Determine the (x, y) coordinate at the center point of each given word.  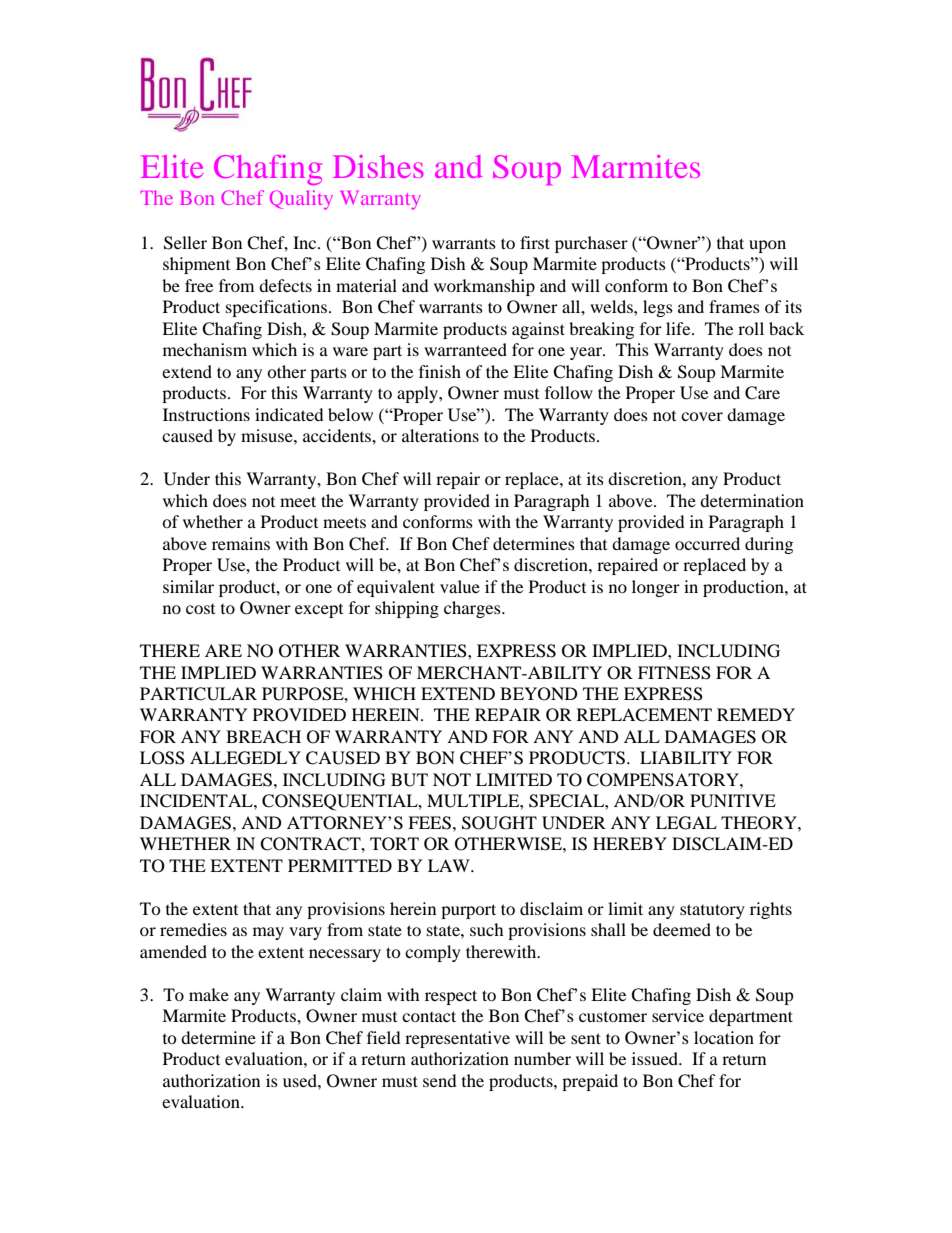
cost (200, 609)
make (209, 994)
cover (702, 416)
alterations (440, 435)
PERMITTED (340, 865)
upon (767, 246)
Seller (185, 243)
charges (473, 609)
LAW (450, 865)
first (535, 242)
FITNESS (674, 673)
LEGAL (686, 823)
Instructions (206, 414)
